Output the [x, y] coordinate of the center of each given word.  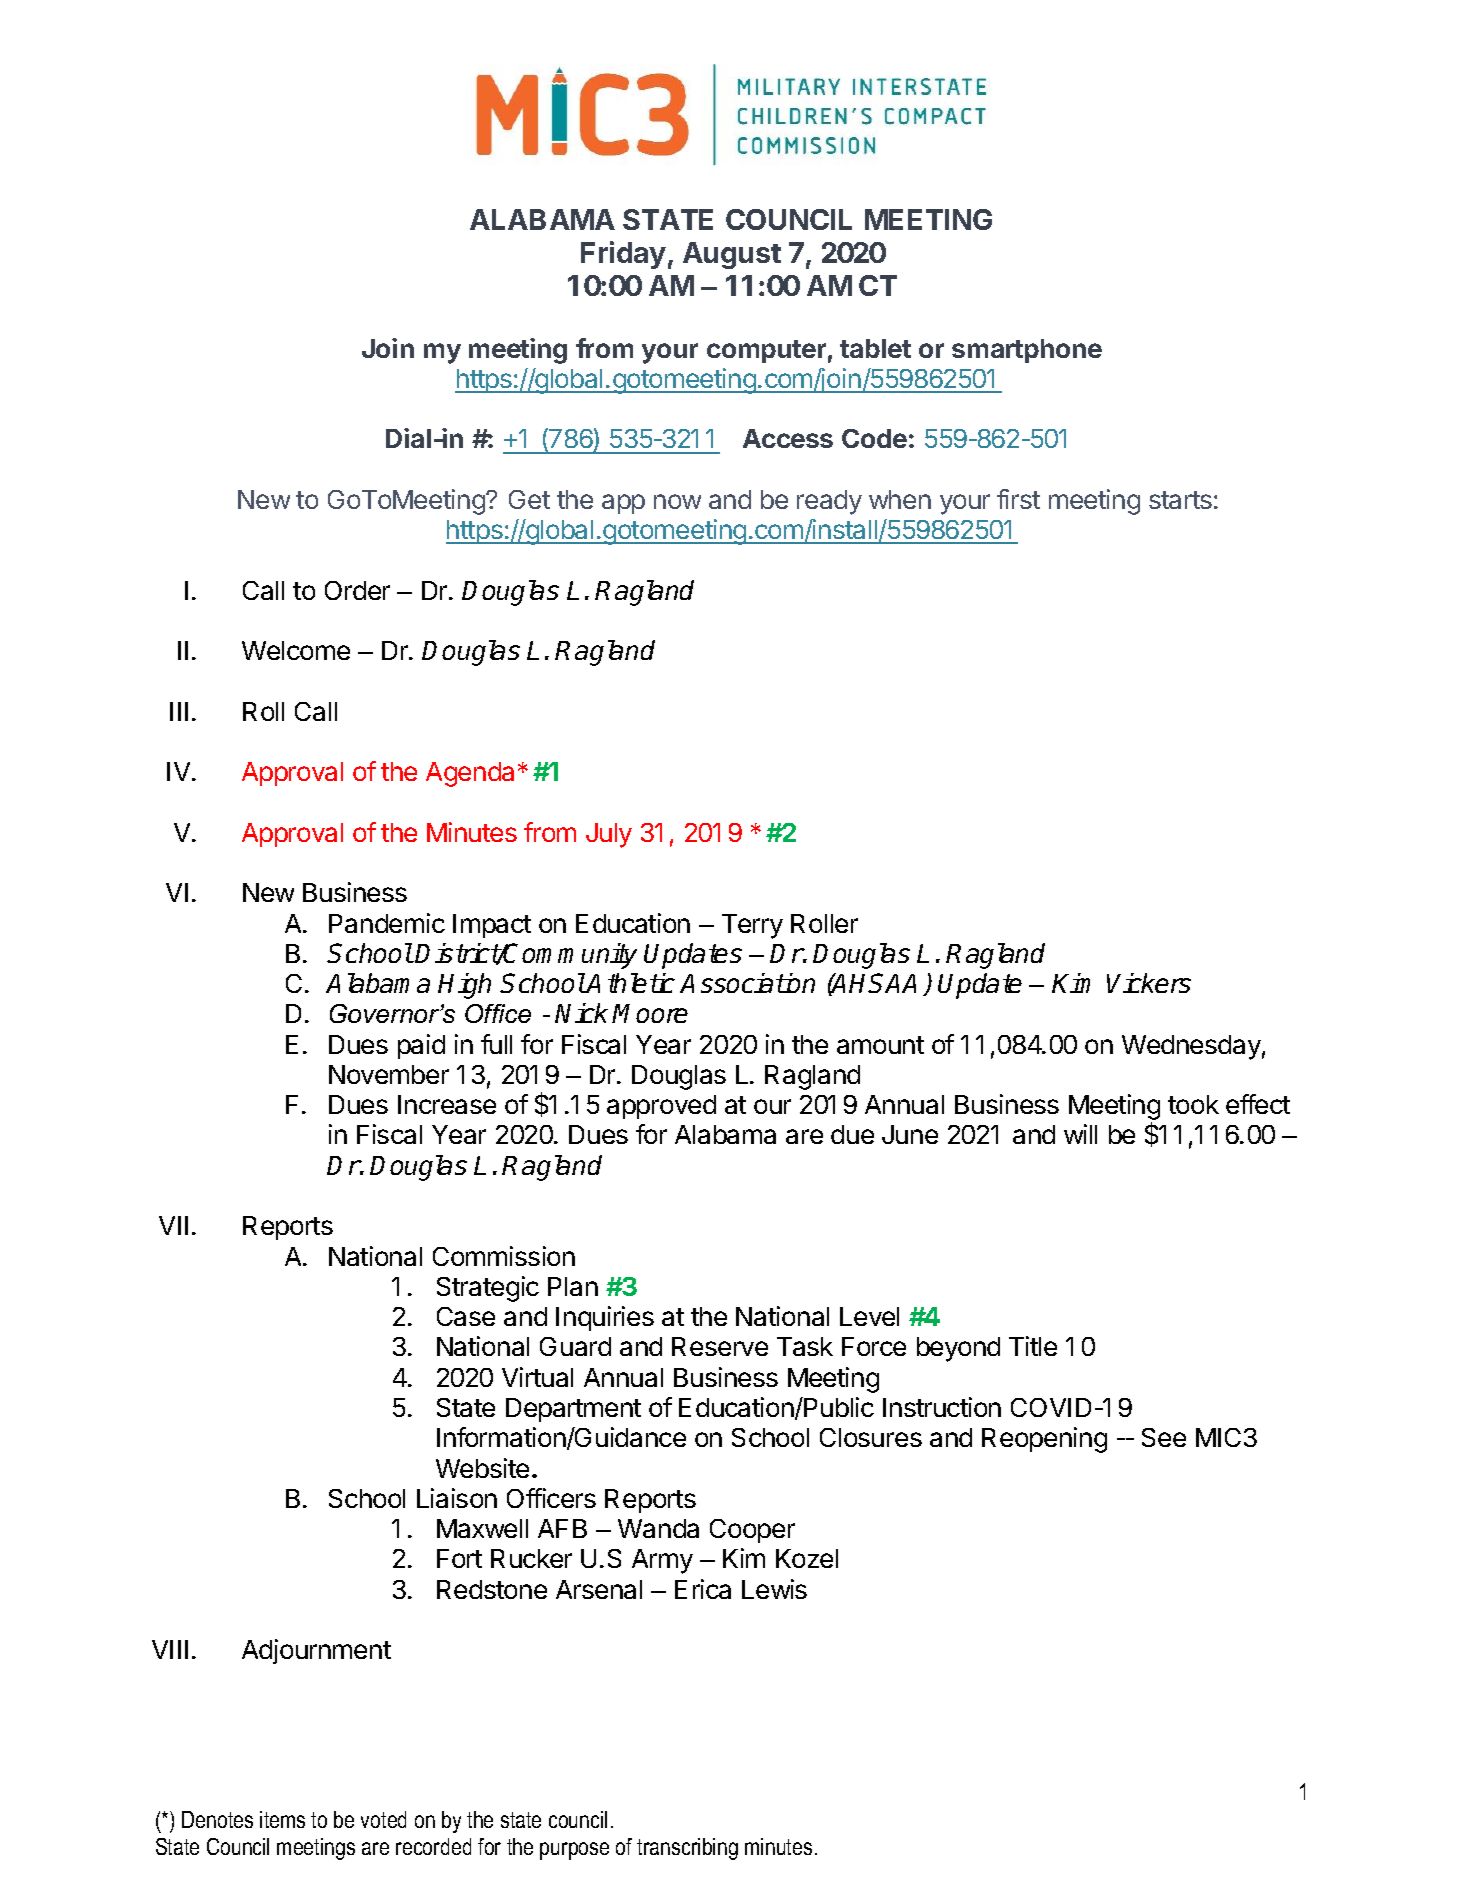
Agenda [470, 774]
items [282, 1819]
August [732, 255]
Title [1033, 1346]
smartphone [1027, 351]
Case [466, 1316]
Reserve [720, 1346]
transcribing [687, 1849]
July [609, 835]
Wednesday [1191, 1047]
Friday [623, 255]
